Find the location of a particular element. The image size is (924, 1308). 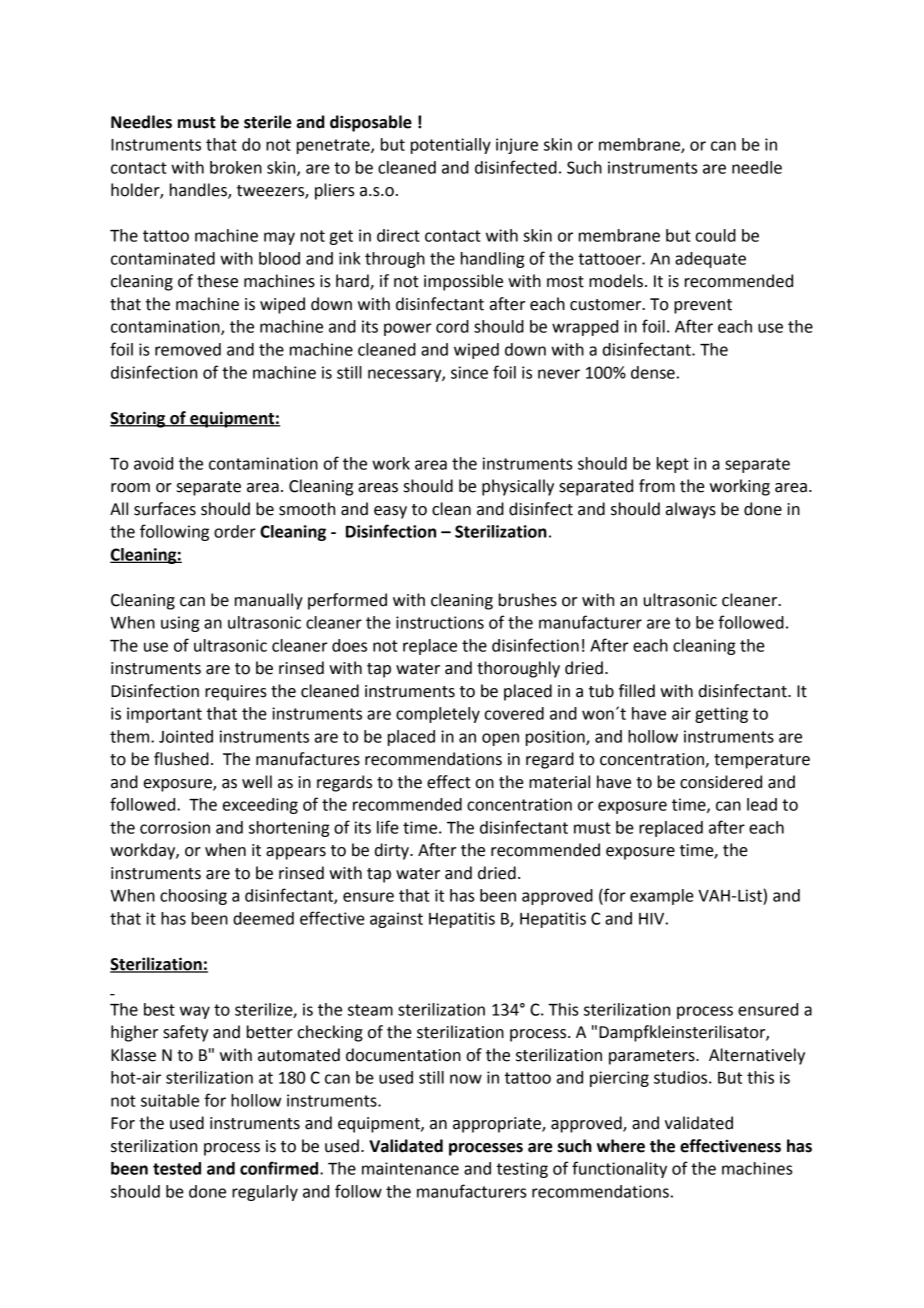

against is located at coordinates (396, 920).
